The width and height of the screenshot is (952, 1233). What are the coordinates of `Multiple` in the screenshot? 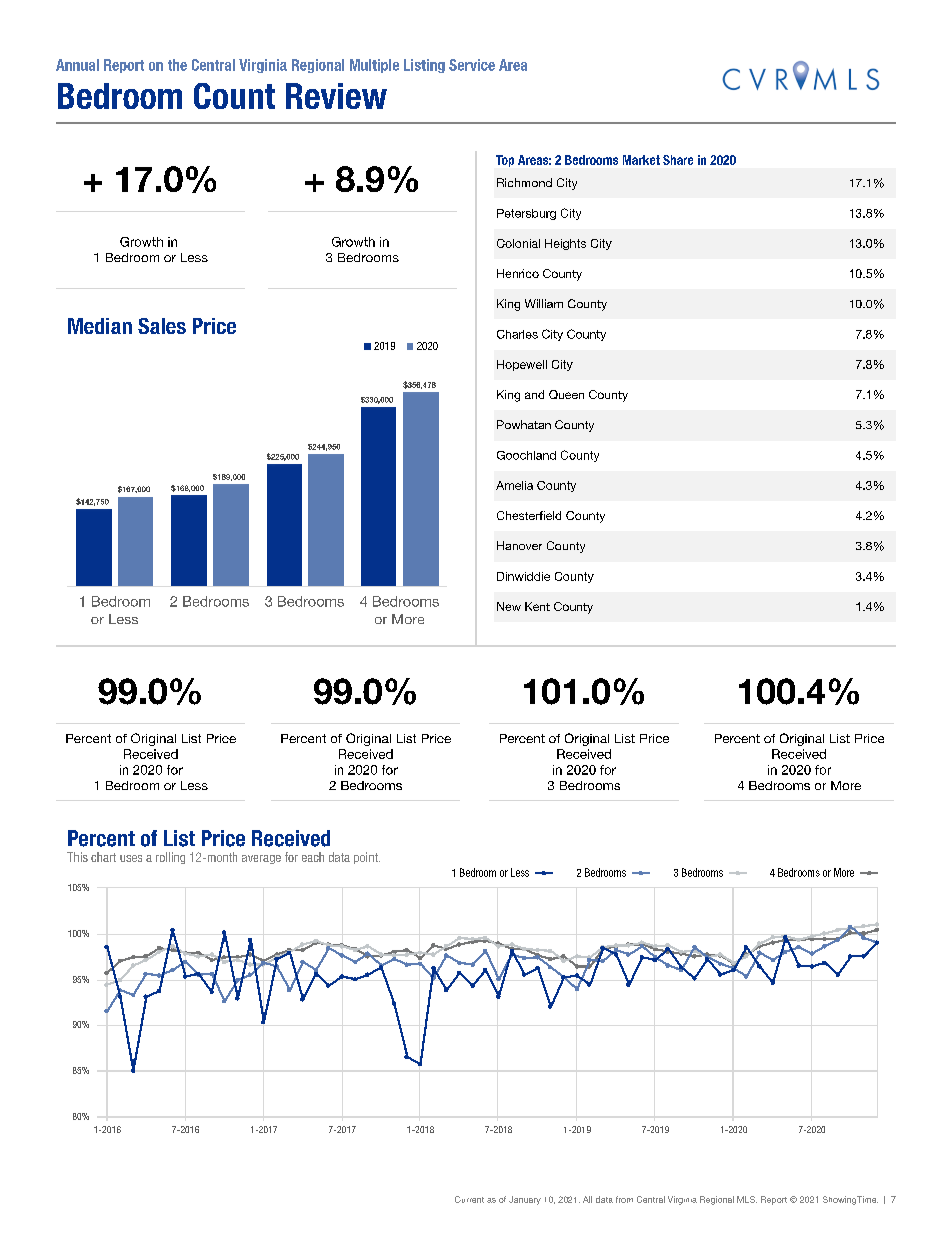 It's located at (374, 66).
